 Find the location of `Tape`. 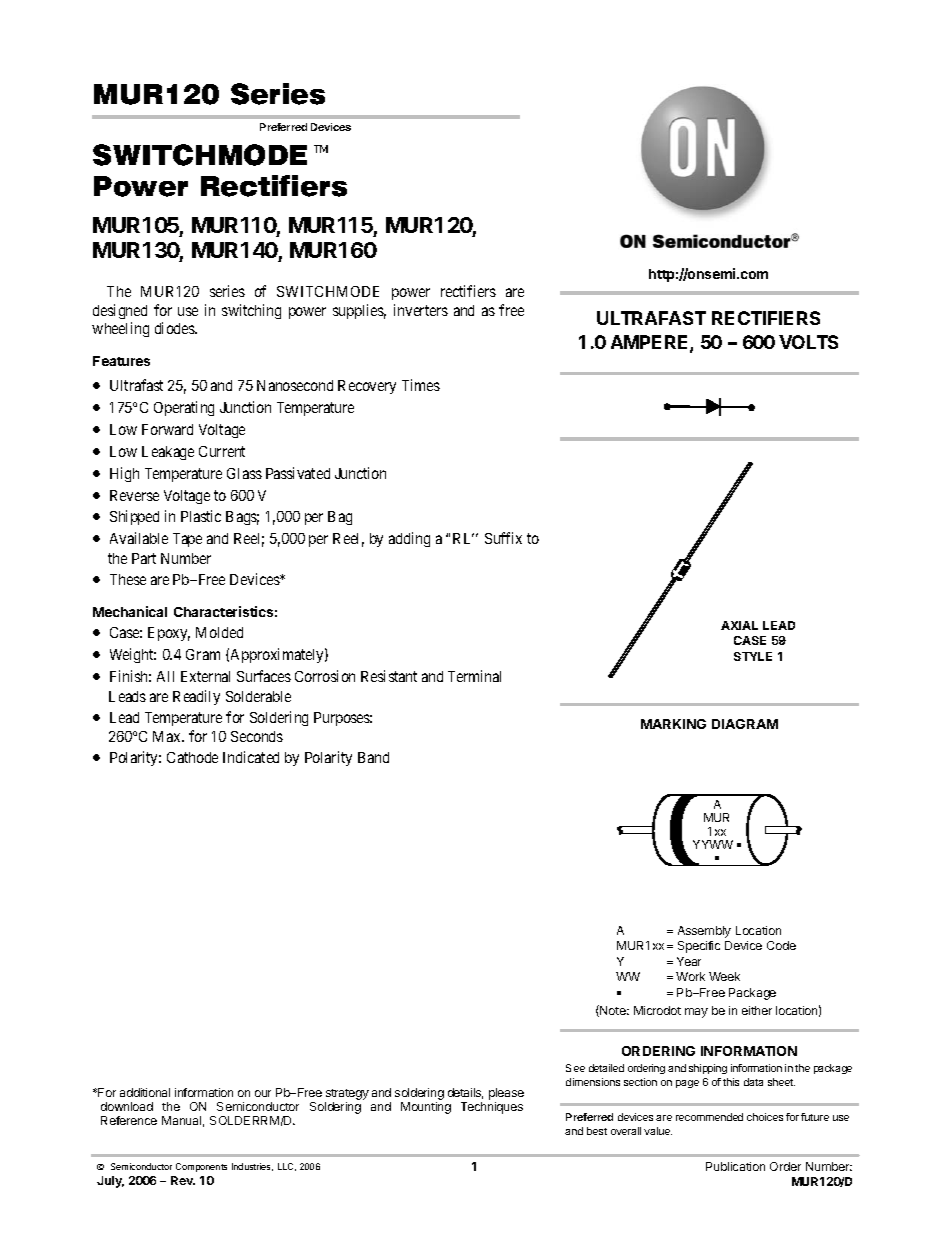

Tape is located at coordinates (187, 540).
